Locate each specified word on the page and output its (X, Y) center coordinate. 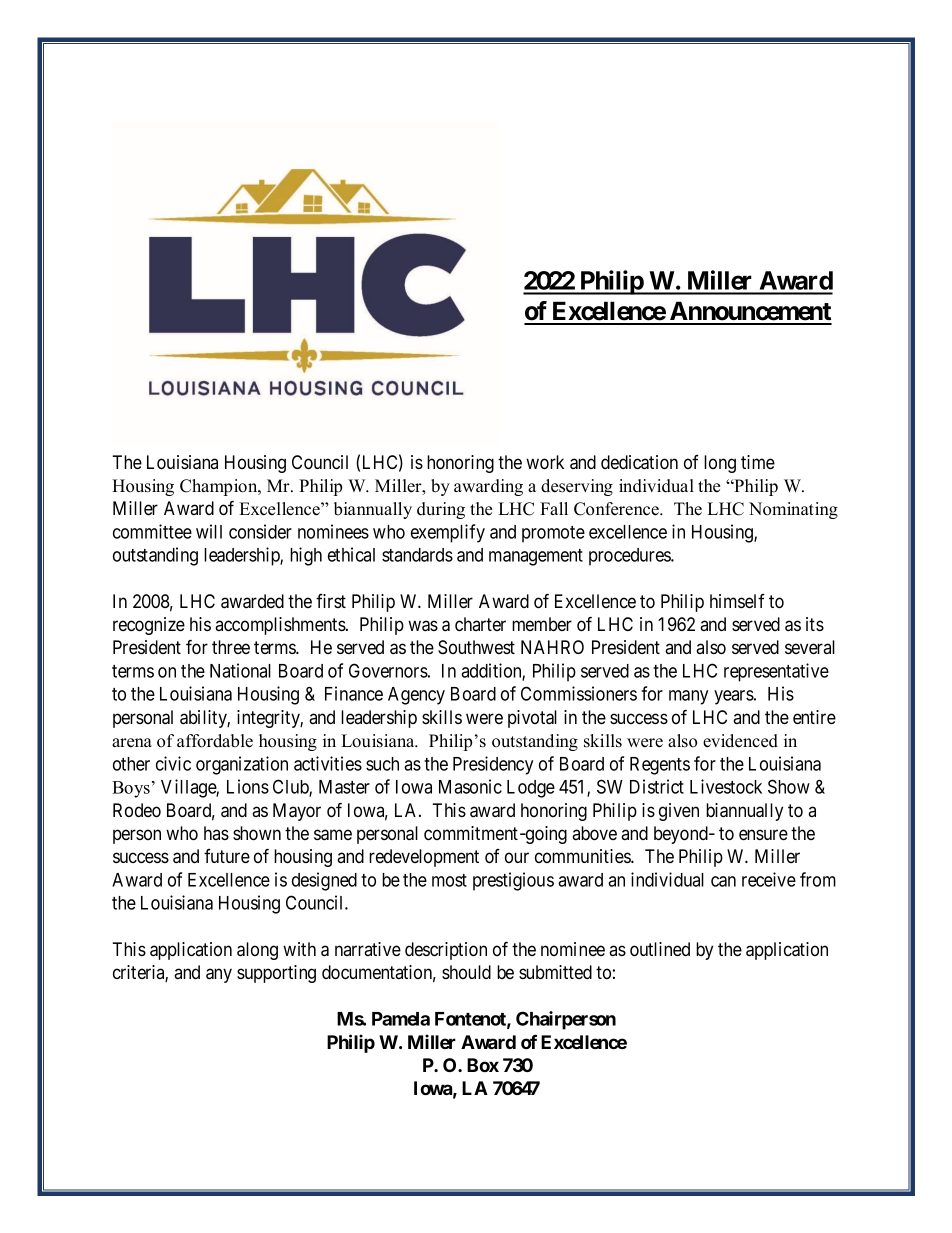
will (209, 531)
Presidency (493, 765)
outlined (660, 949)
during (441, 510)
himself (737, 601)
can (723, 881)
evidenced (740, 741)
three (231, 647)
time (758, 462)
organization (242, 765)
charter (480, 624)
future (227, 856)
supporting (276, 974)
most (449, 880)
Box (483, 1065)
